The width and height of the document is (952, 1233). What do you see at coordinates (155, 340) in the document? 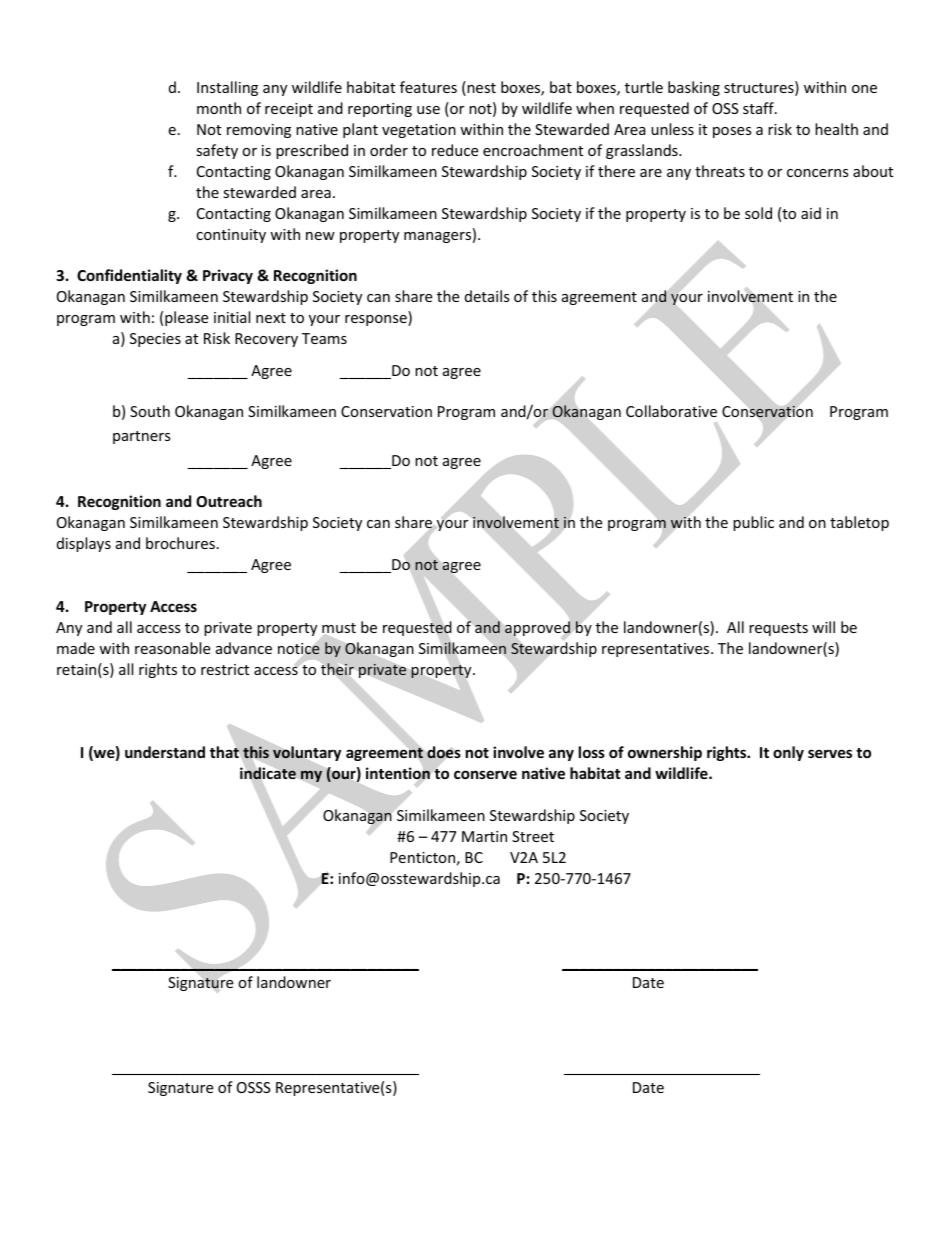
I see `Species` at bounding box center [155, 340].
